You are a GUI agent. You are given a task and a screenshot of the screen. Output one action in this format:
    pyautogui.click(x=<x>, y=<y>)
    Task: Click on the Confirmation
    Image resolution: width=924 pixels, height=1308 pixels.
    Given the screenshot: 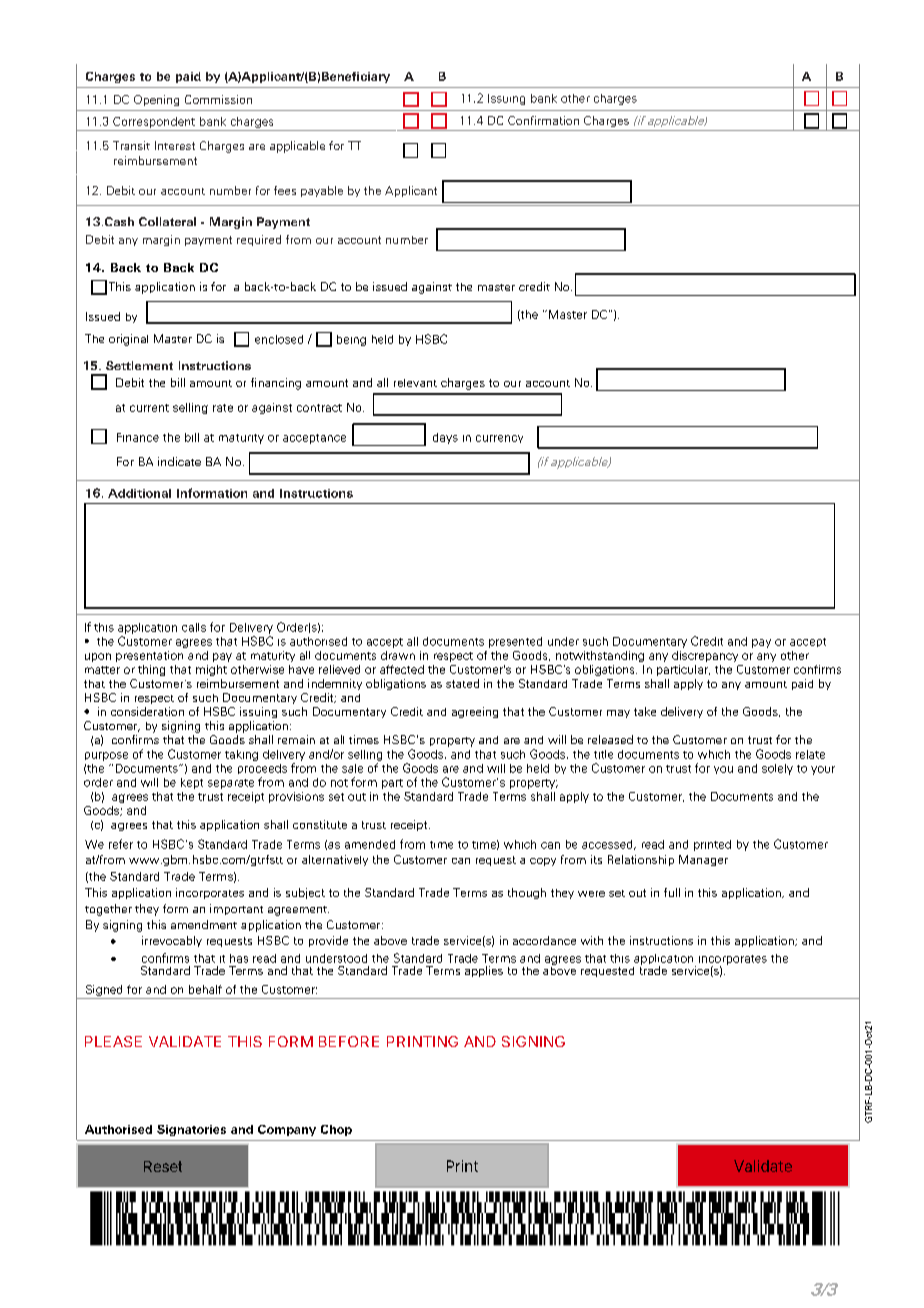 What is the action you would take?
    pyautogui.click(x=543, y=120)
